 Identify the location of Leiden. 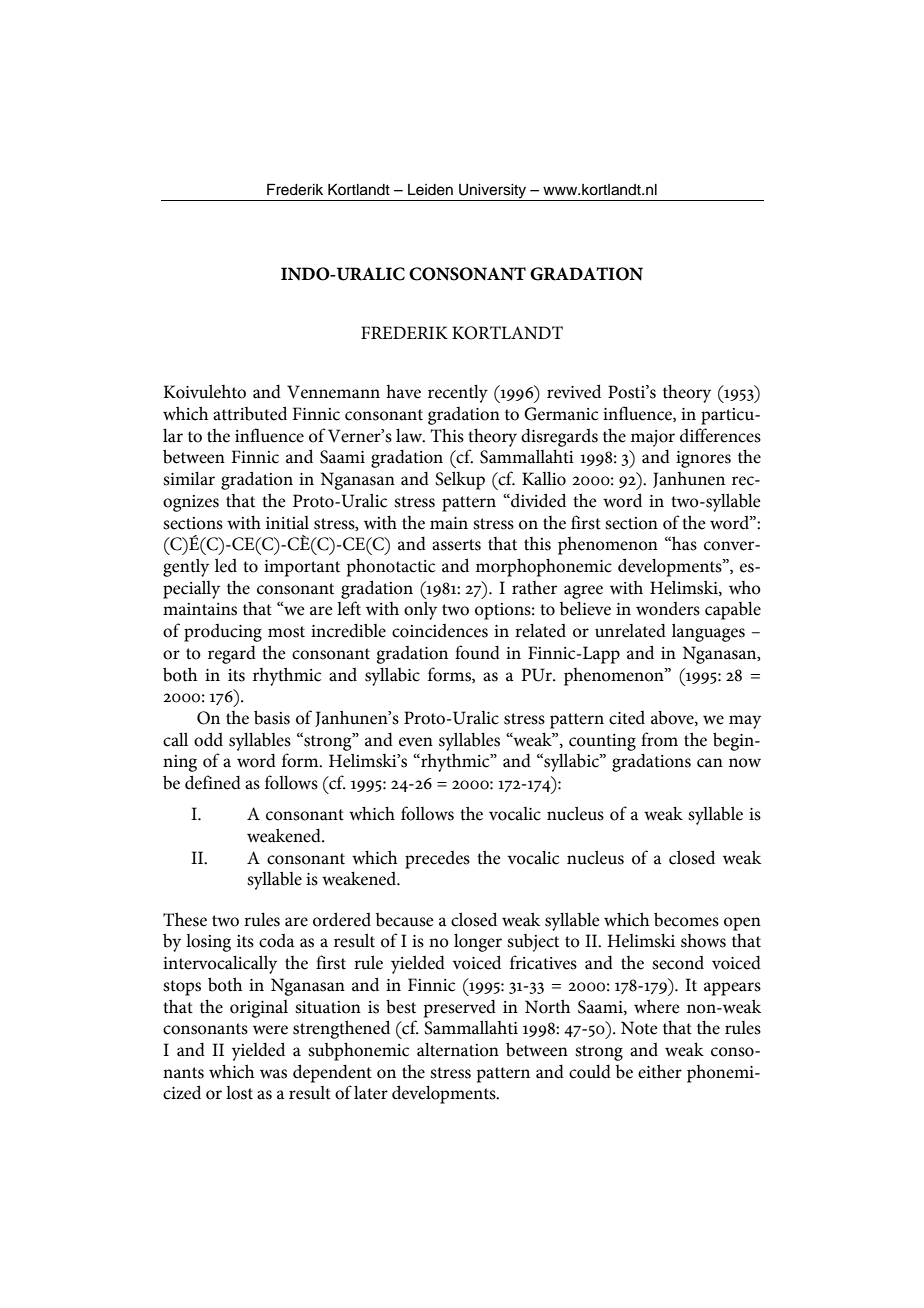
(430, 190).
